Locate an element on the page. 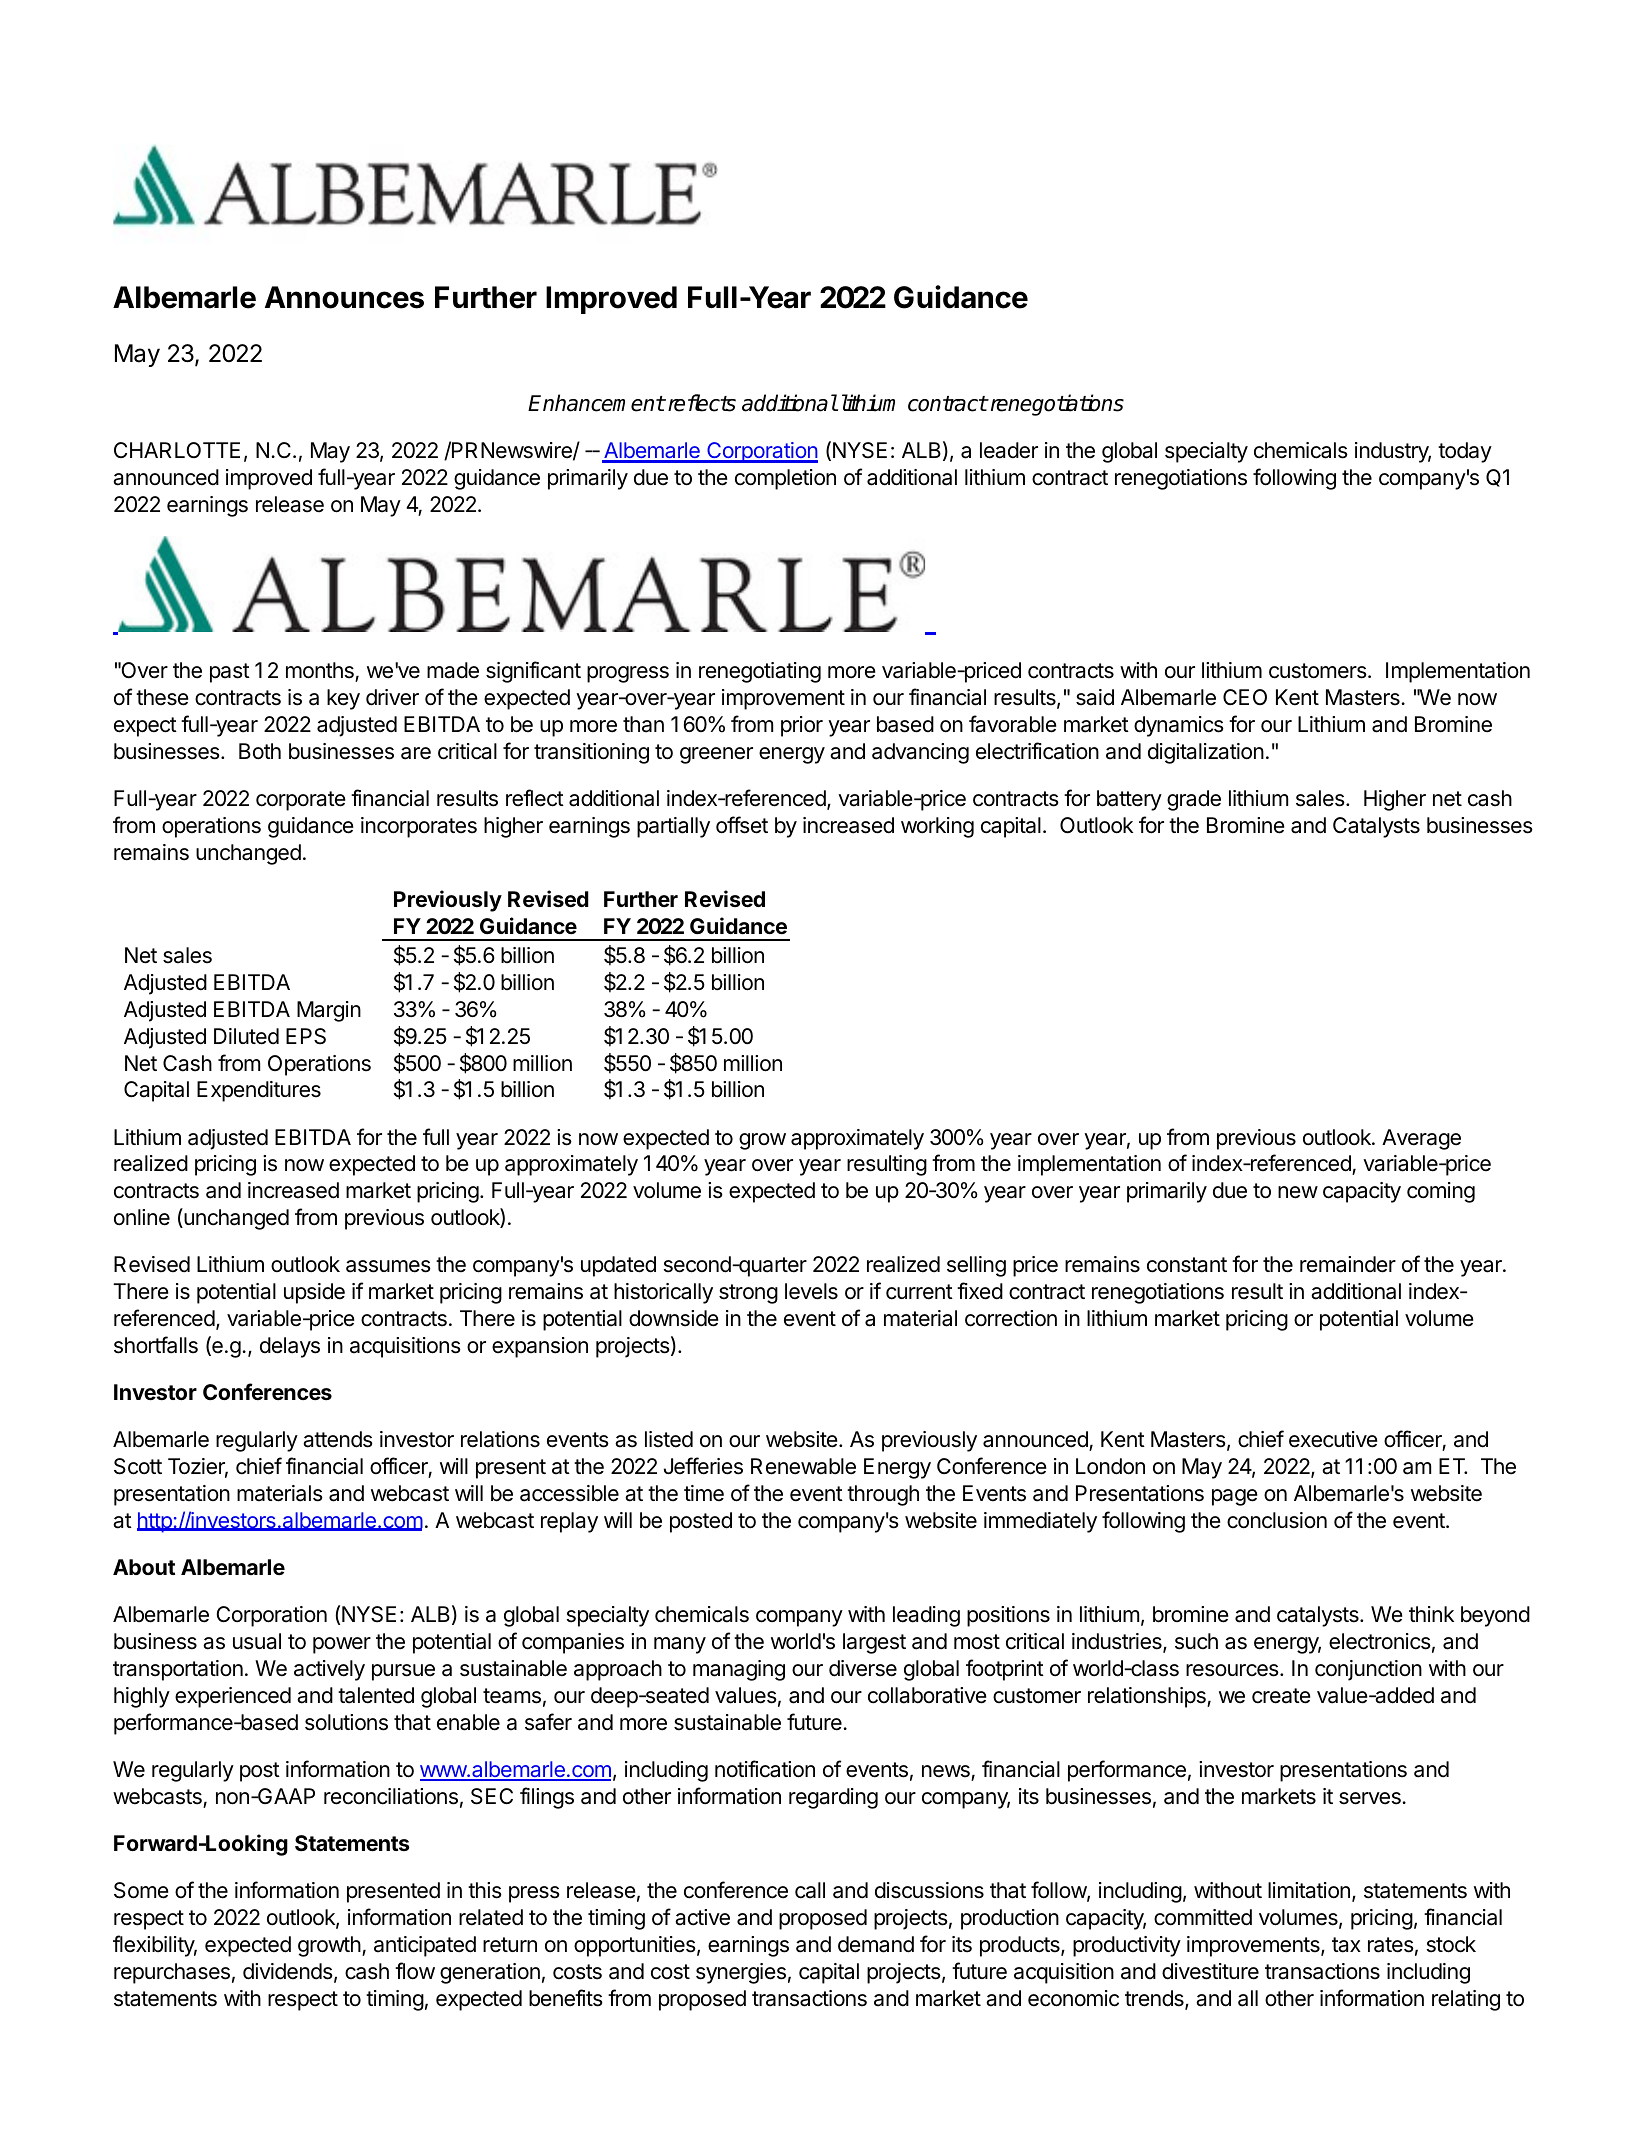 Image resolution: width=1646 pixels, height=2131 pixels. industry is located at coordinates (1393, 452).
